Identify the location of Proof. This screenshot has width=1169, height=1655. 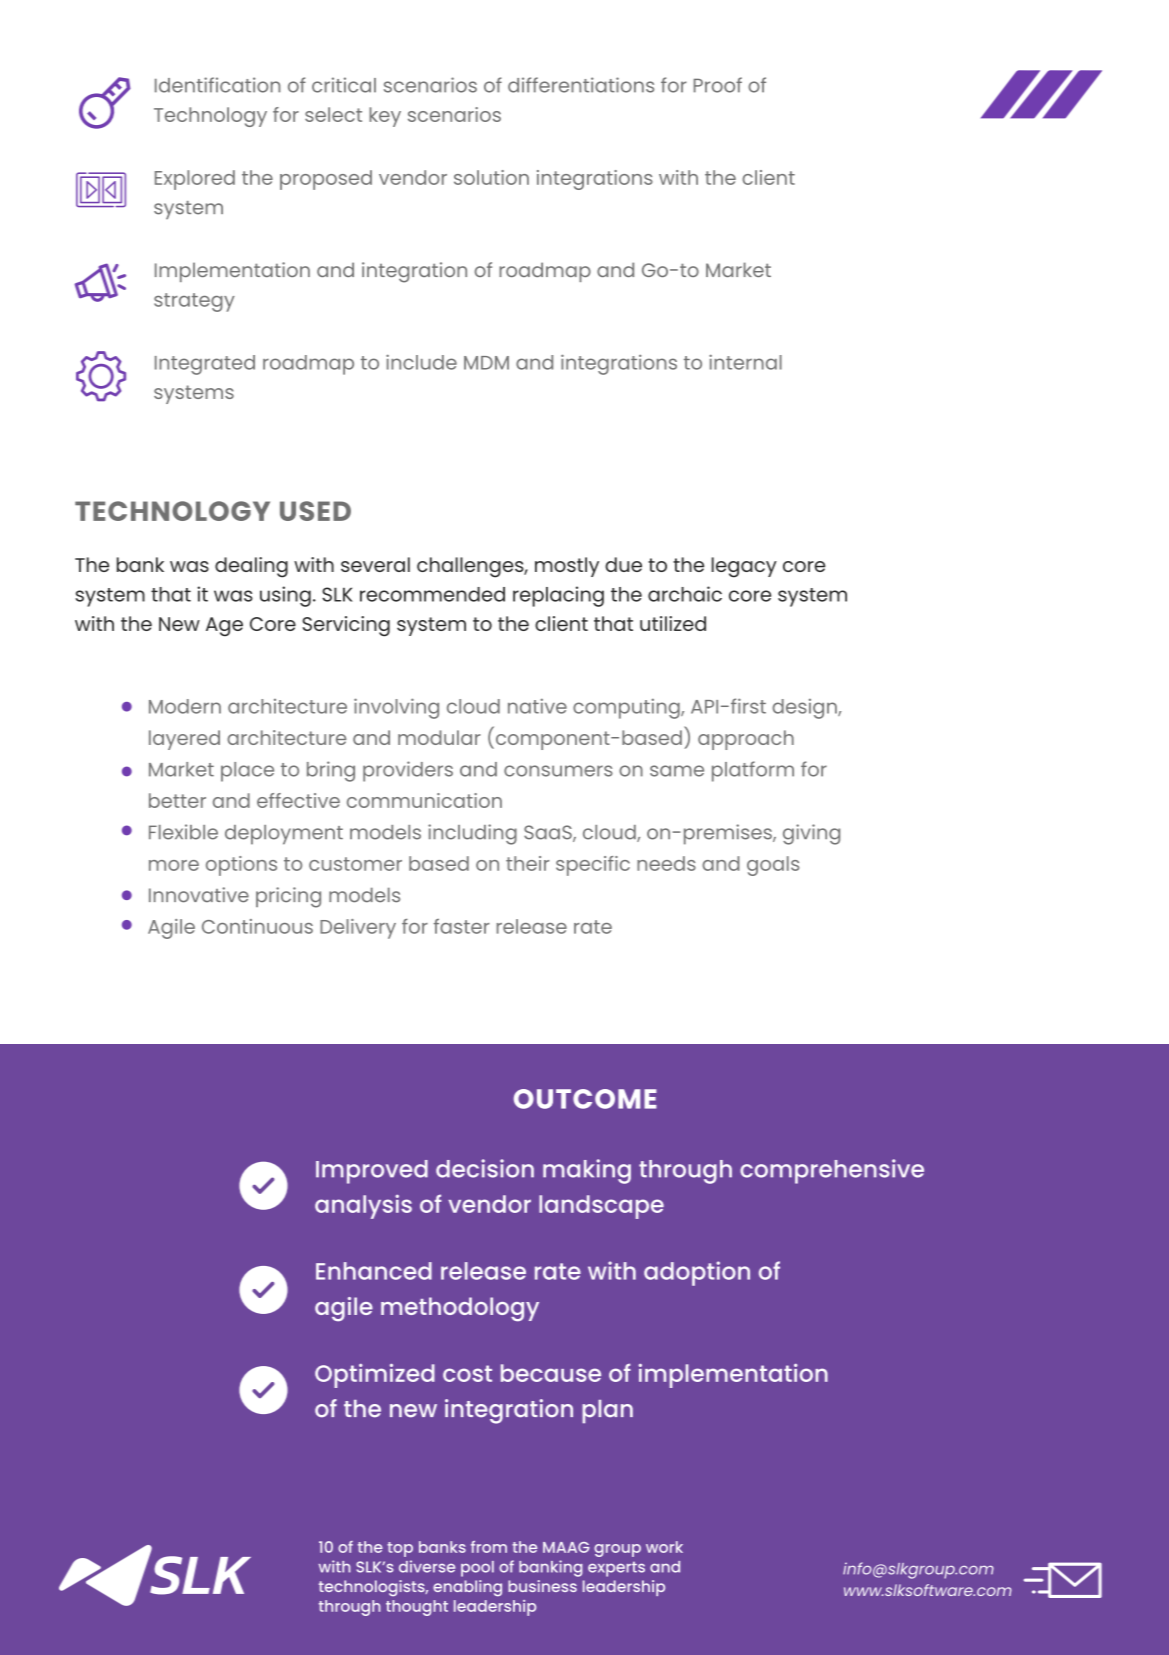
(718, 85).
